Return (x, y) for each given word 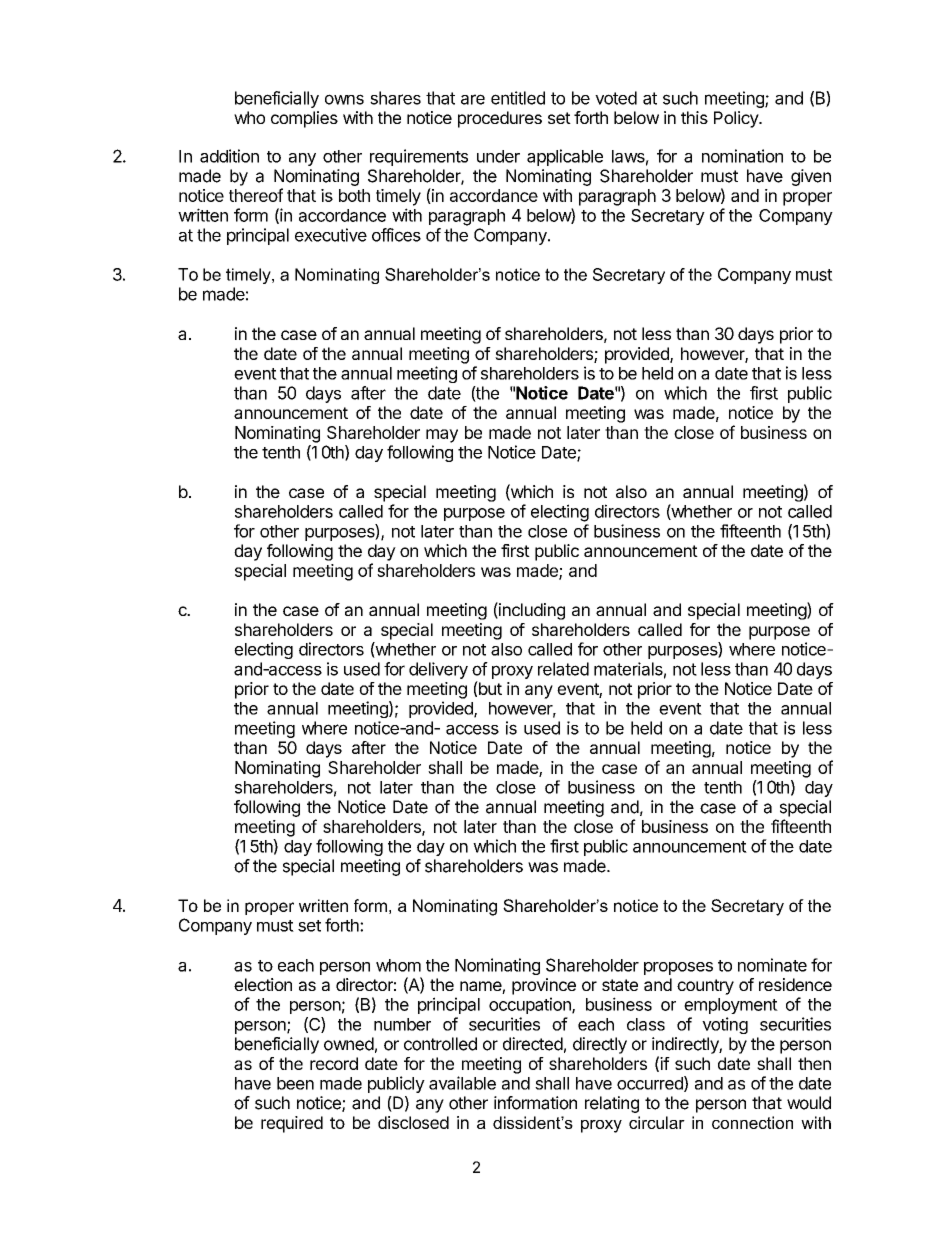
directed (533, 1044)
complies (304, 119)
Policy (737, 119)
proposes (678, 968)
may (442, 436)
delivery (438, 670)
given (811, 177)
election (263, 984)
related (563, 669)
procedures (500, 119)
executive (331, 235)
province (544, 986)
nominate (772, 965)
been (295, 1083)
